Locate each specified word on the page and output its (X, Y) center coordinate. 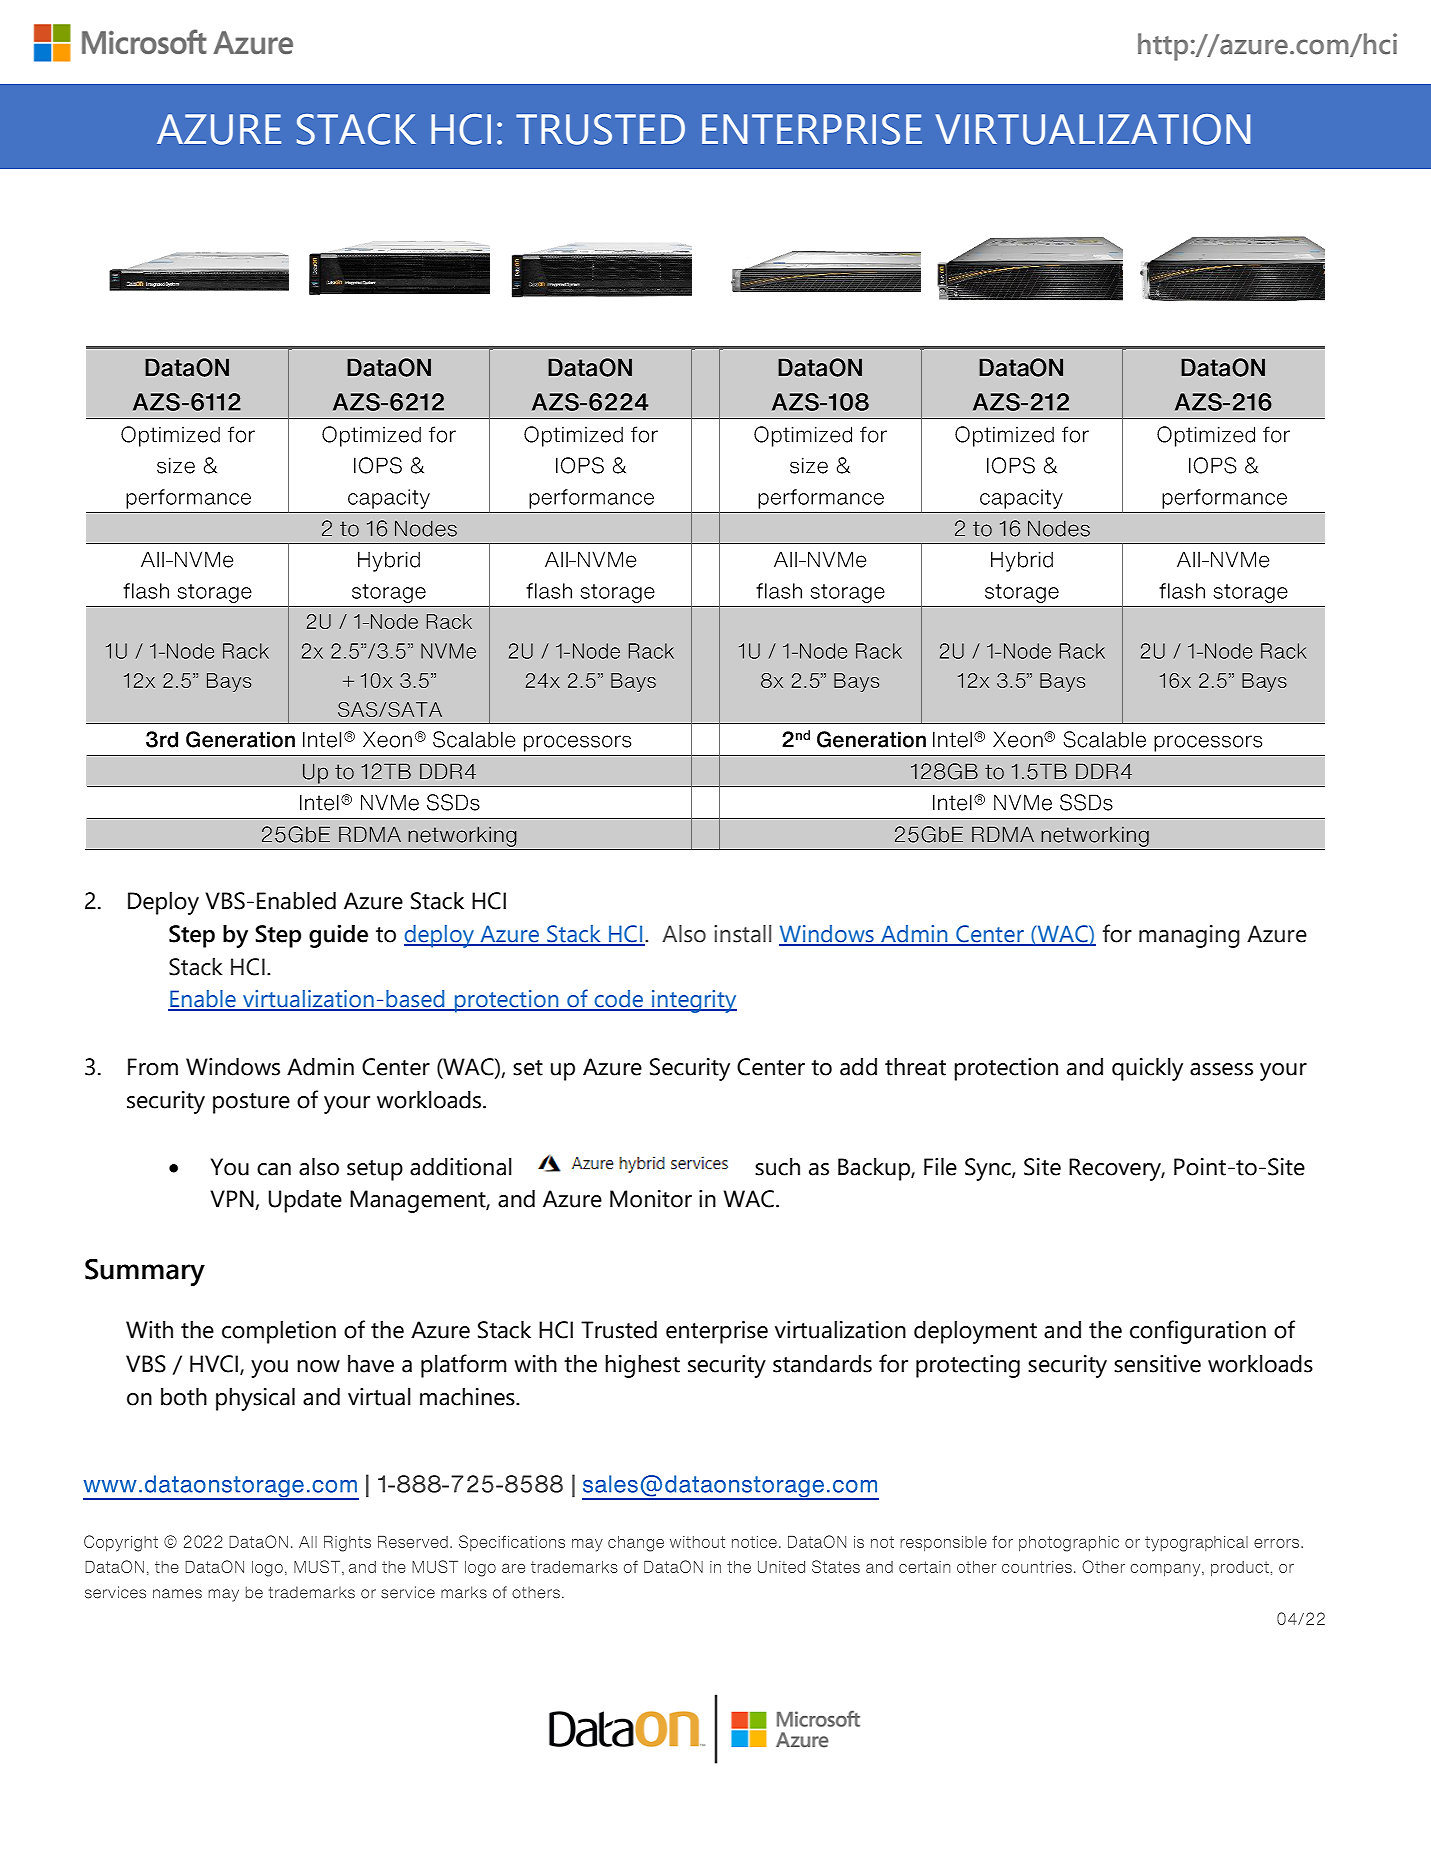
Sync (989, 1169)
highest (642, 1366)
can (274, 1169)
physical (255, 1399)
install (742, 934)
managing (1189, 936)
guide (338, 936)
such (777, 1167)
